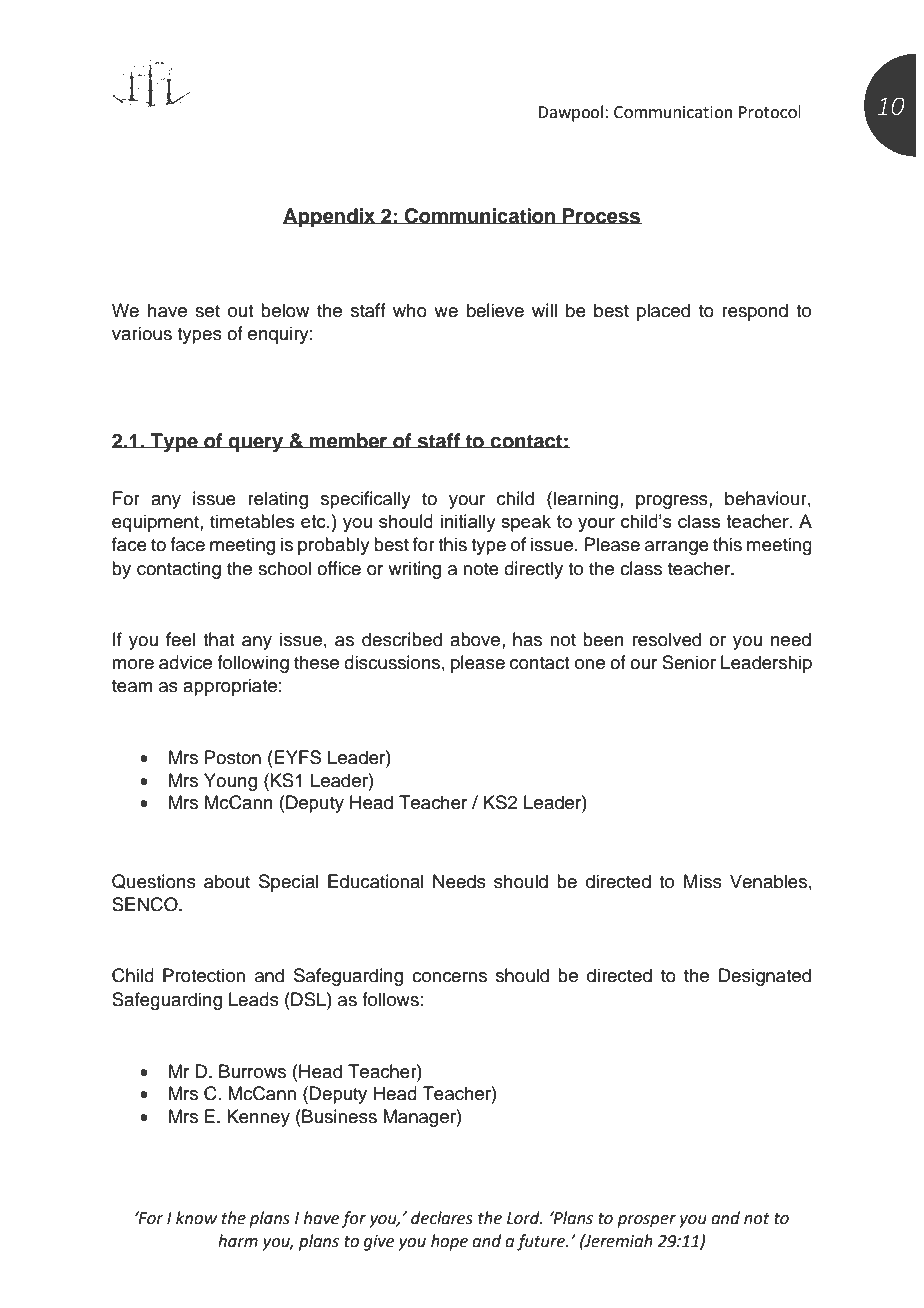 Image resolution: width=924 pixels, height=1308 pixels. I want to click on advice, so click(185, 662).
